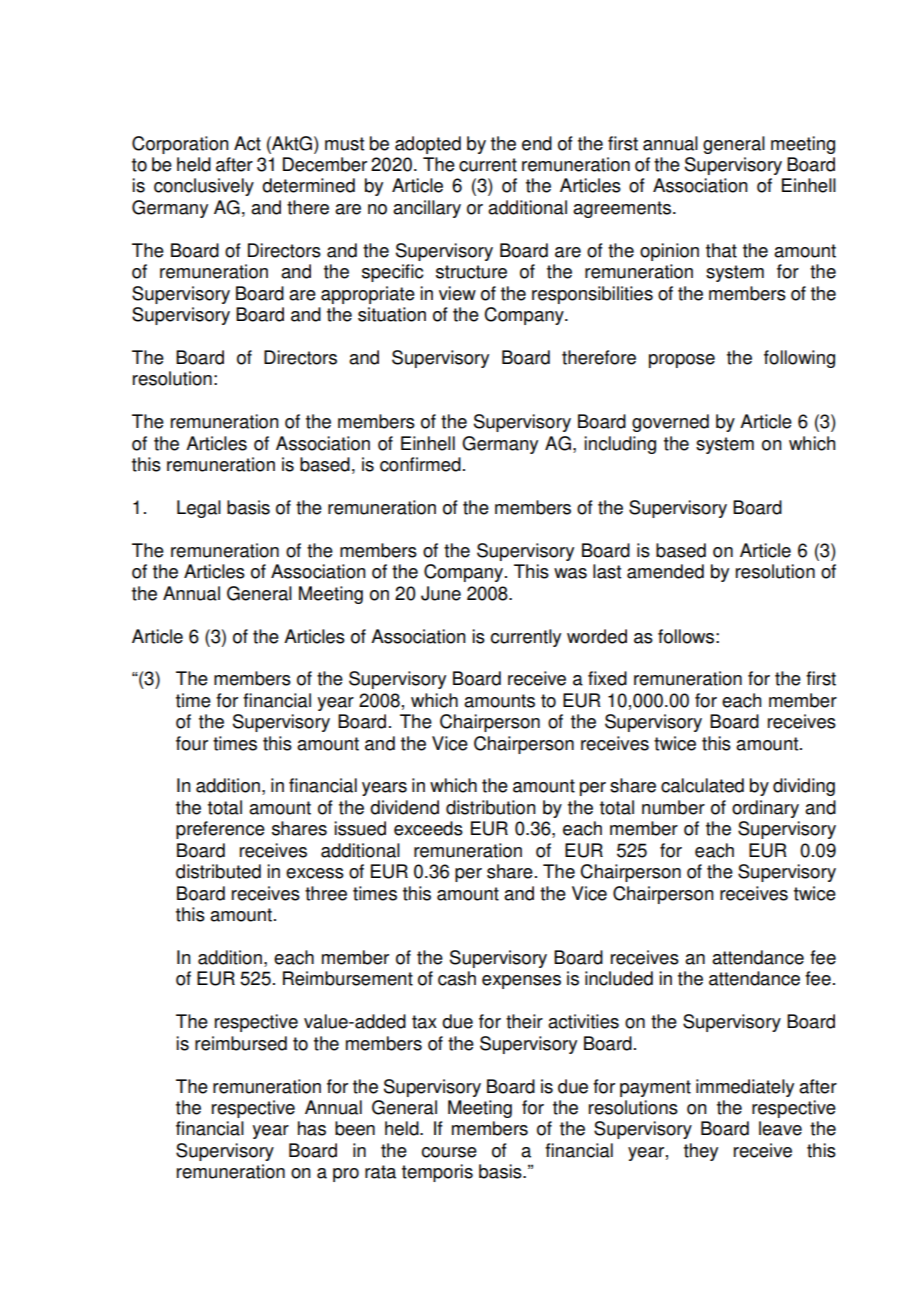  I want to click on conclusively, so click(204, 187).
